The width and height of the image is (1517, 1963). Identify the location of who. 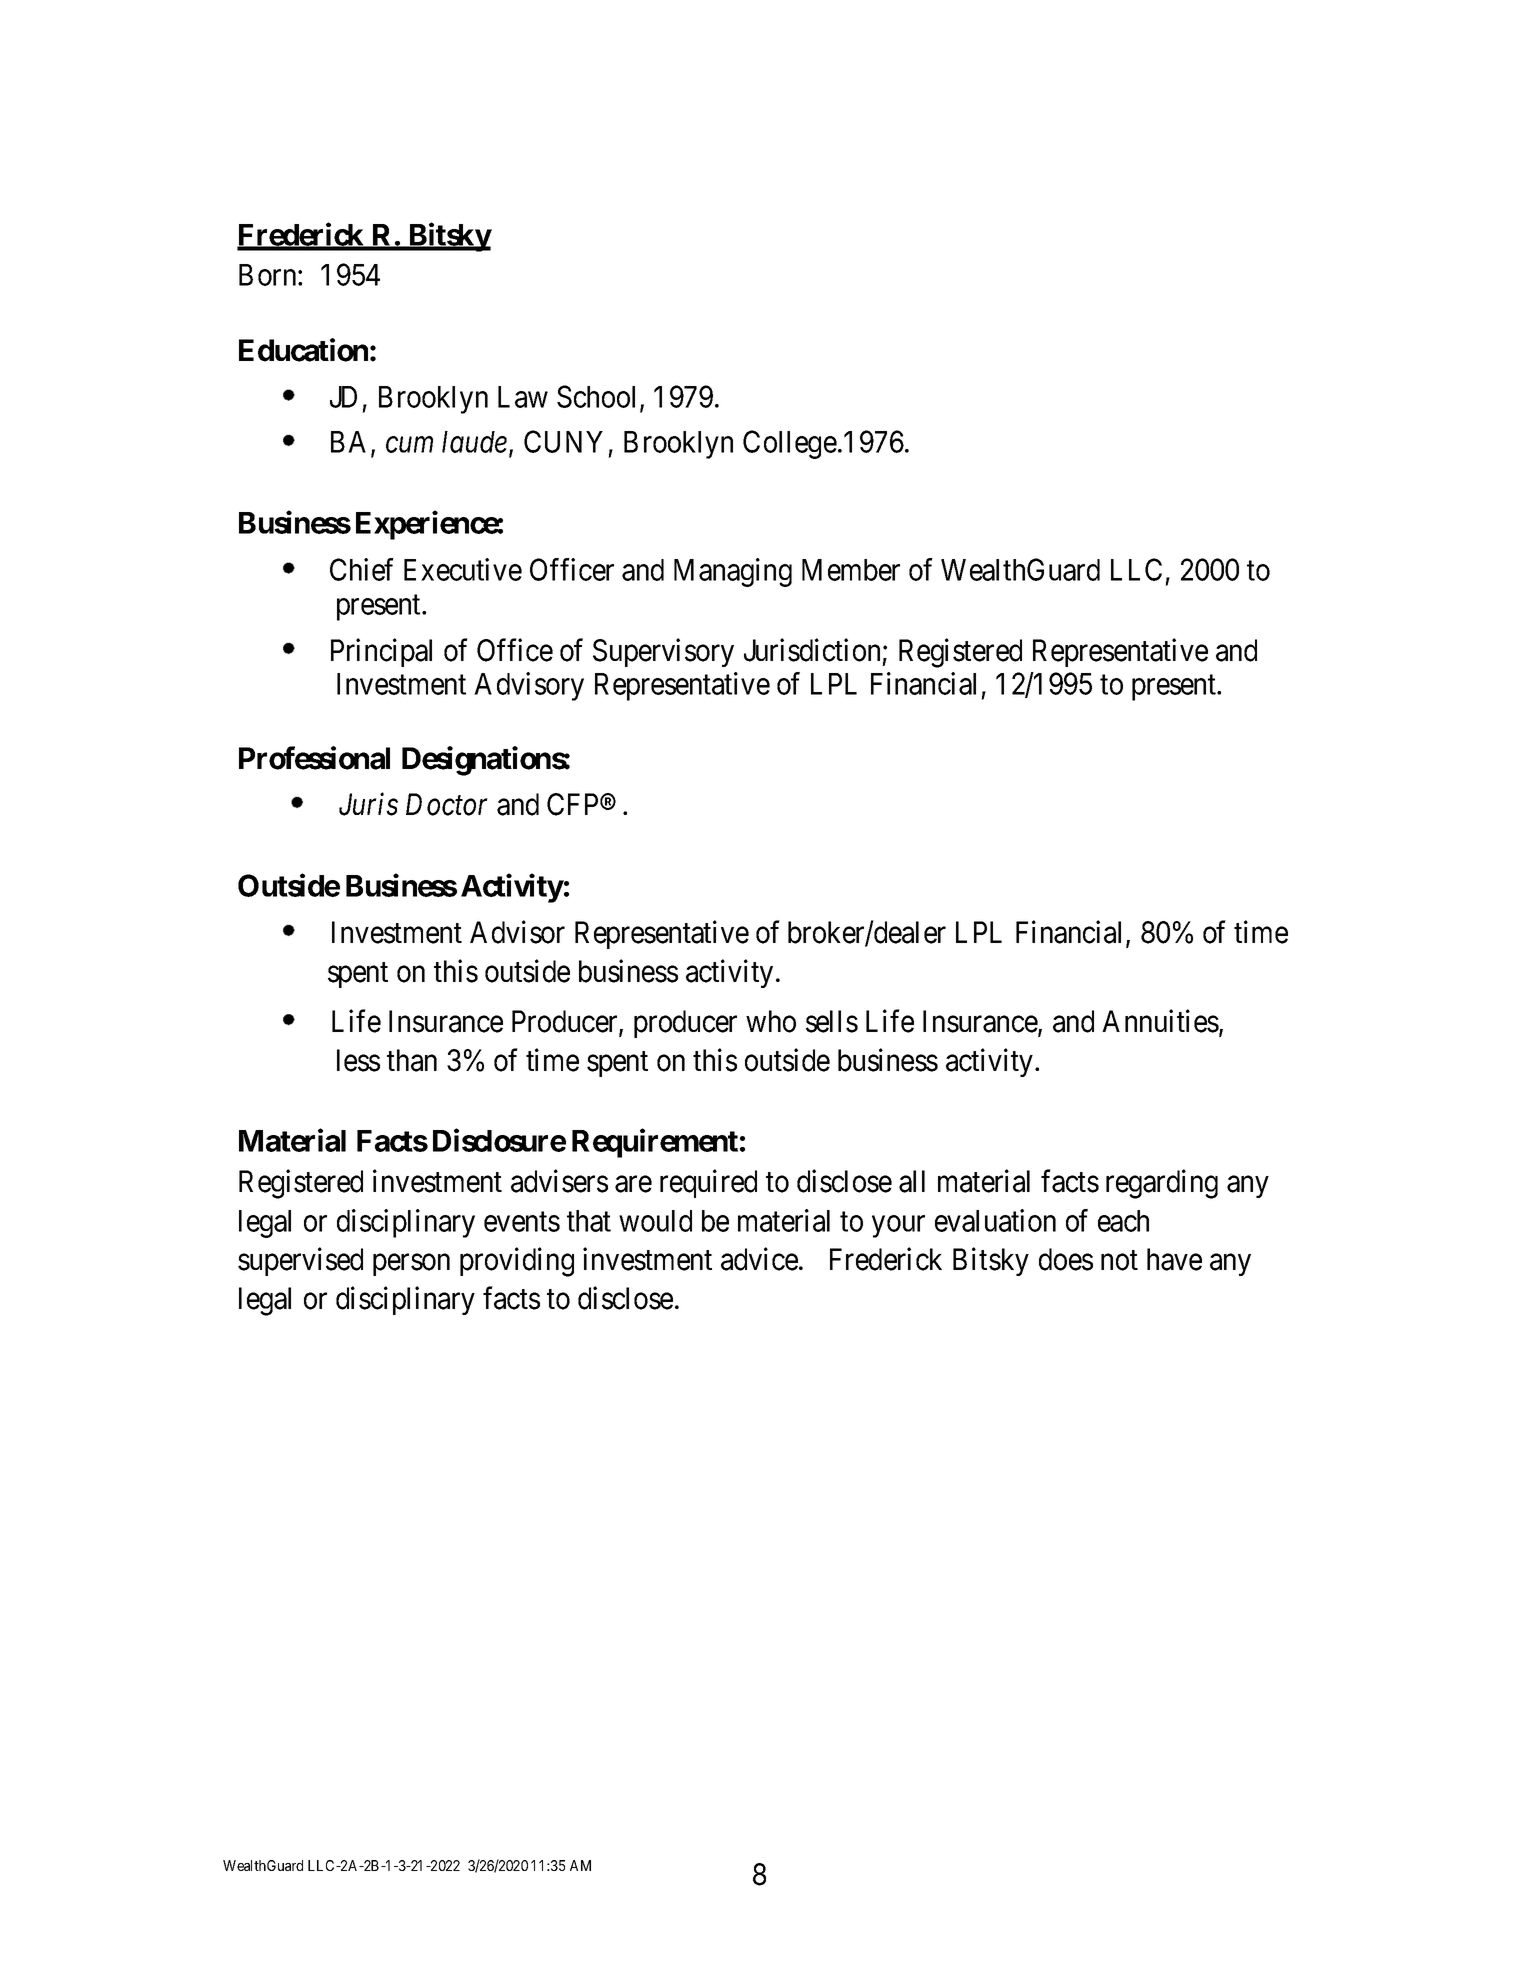
(771, 1021).
